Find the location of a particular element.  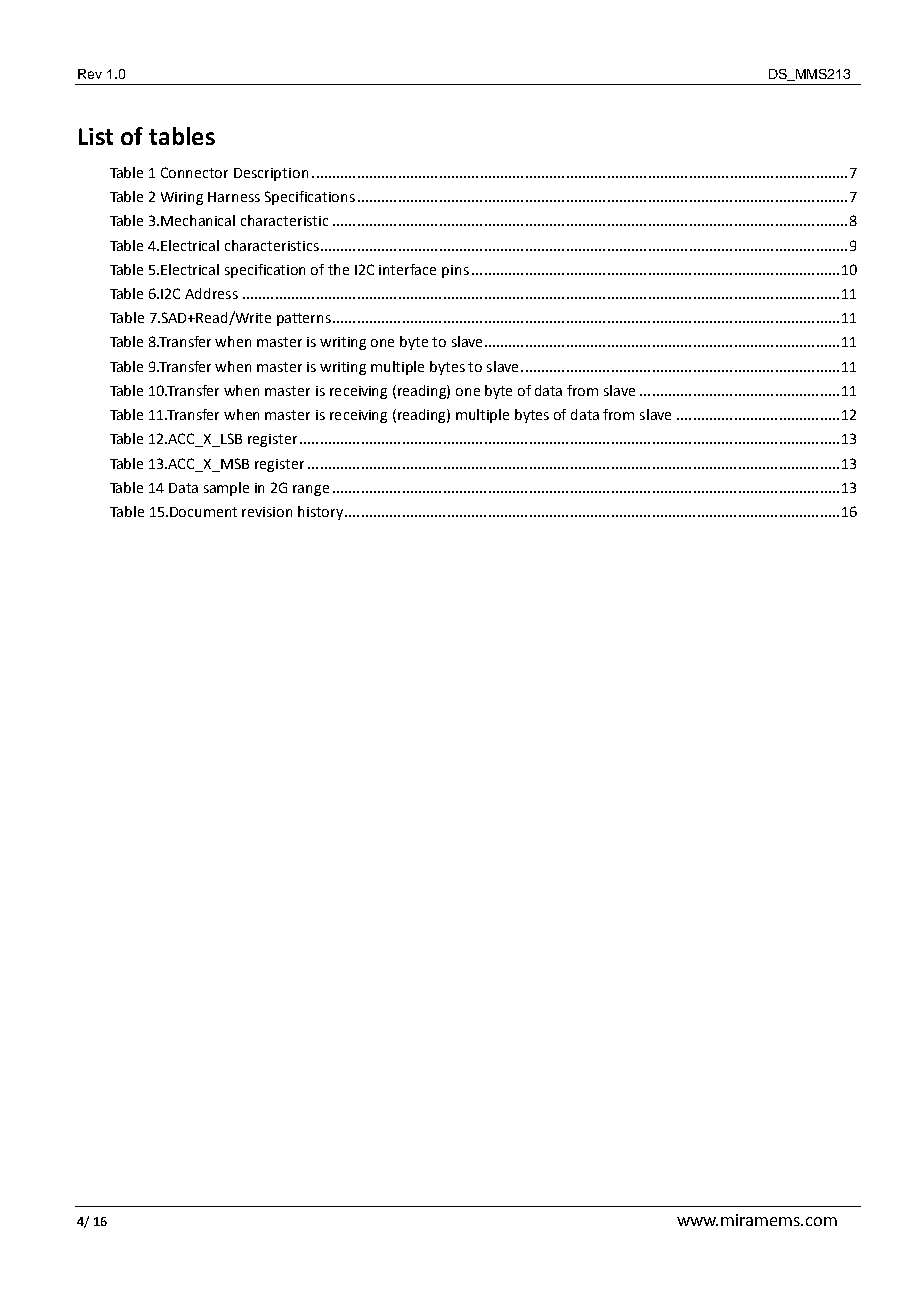

revision is located at coordinates (267, 512).
